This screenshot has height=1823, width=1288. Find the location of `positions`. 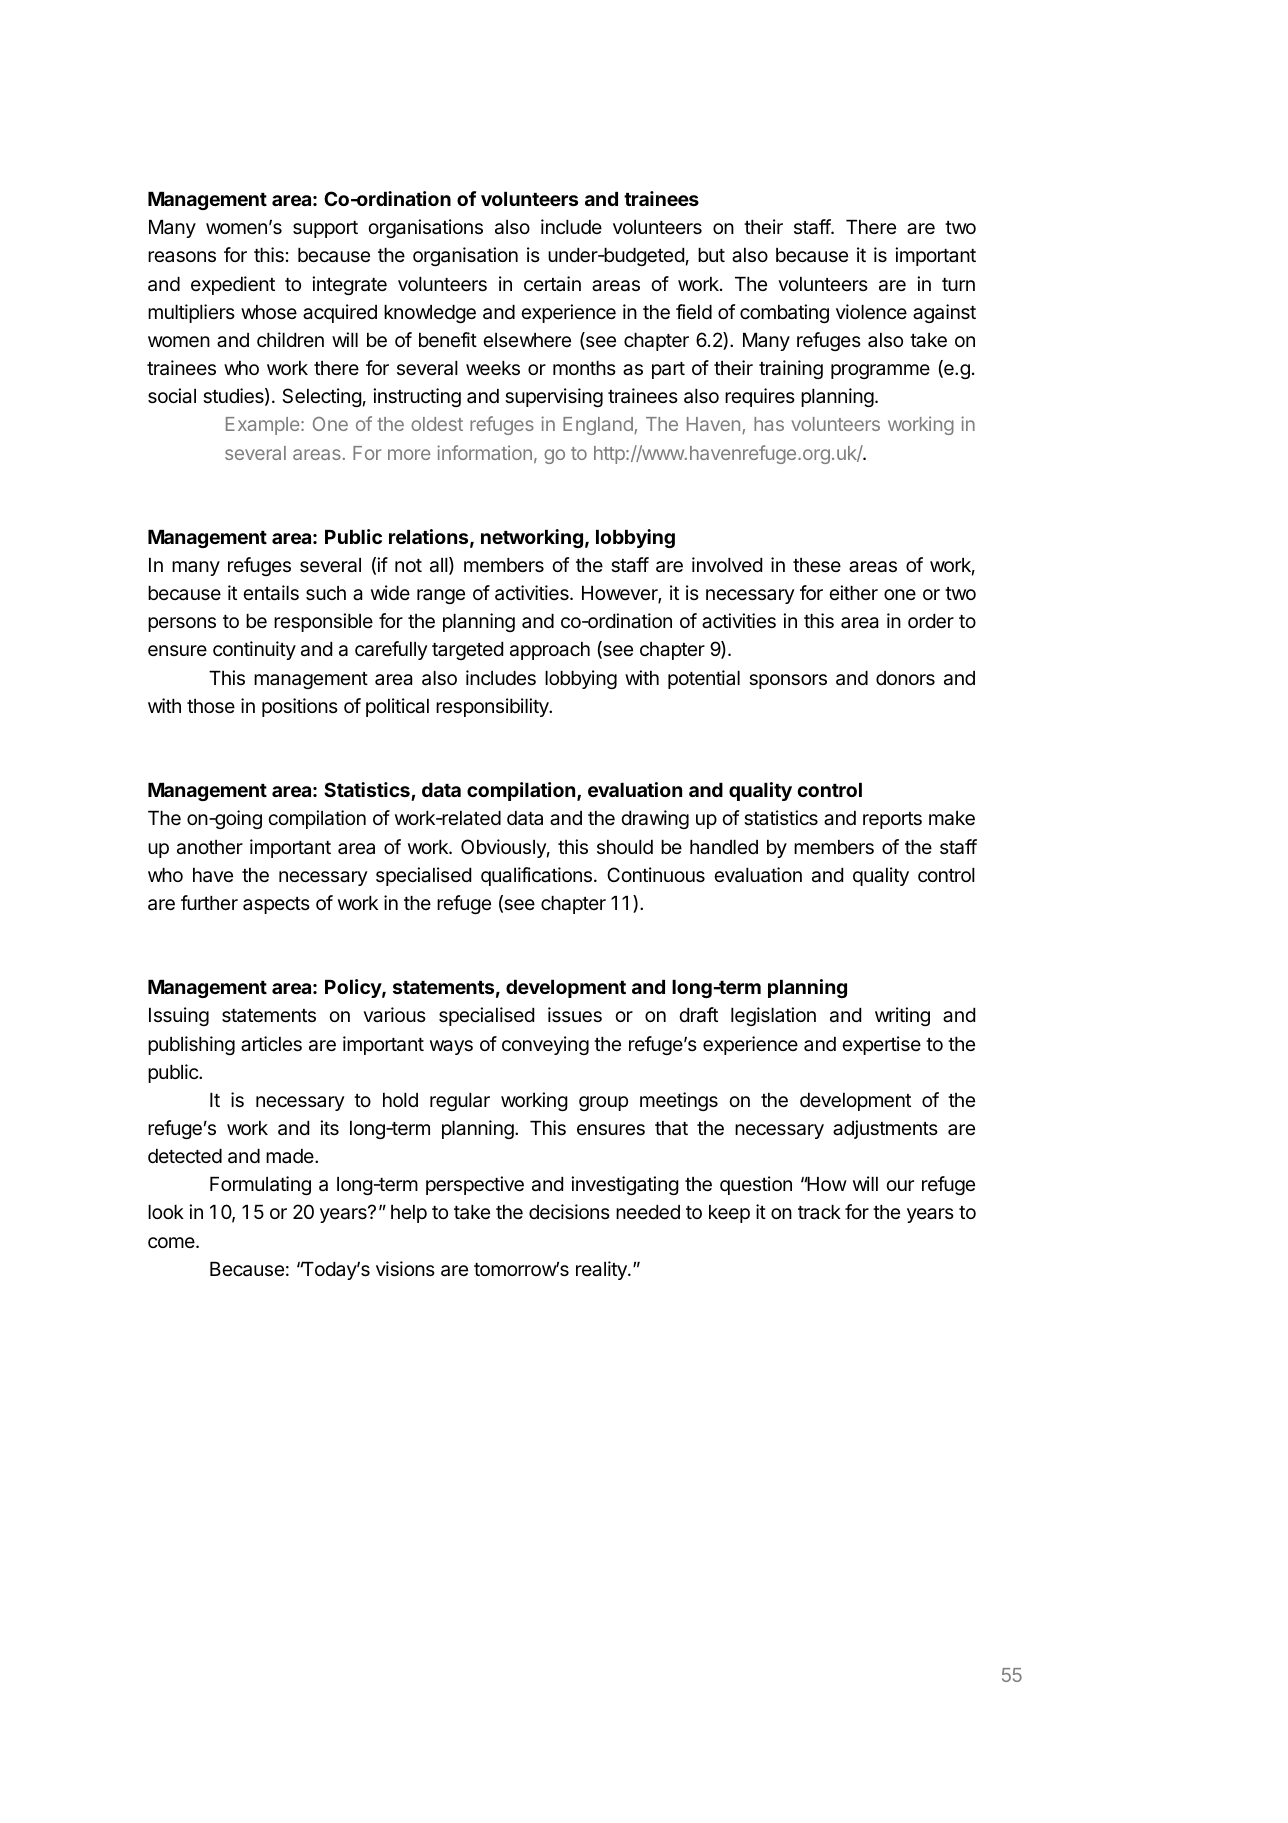

positions is located at coordinates (300, 707).
